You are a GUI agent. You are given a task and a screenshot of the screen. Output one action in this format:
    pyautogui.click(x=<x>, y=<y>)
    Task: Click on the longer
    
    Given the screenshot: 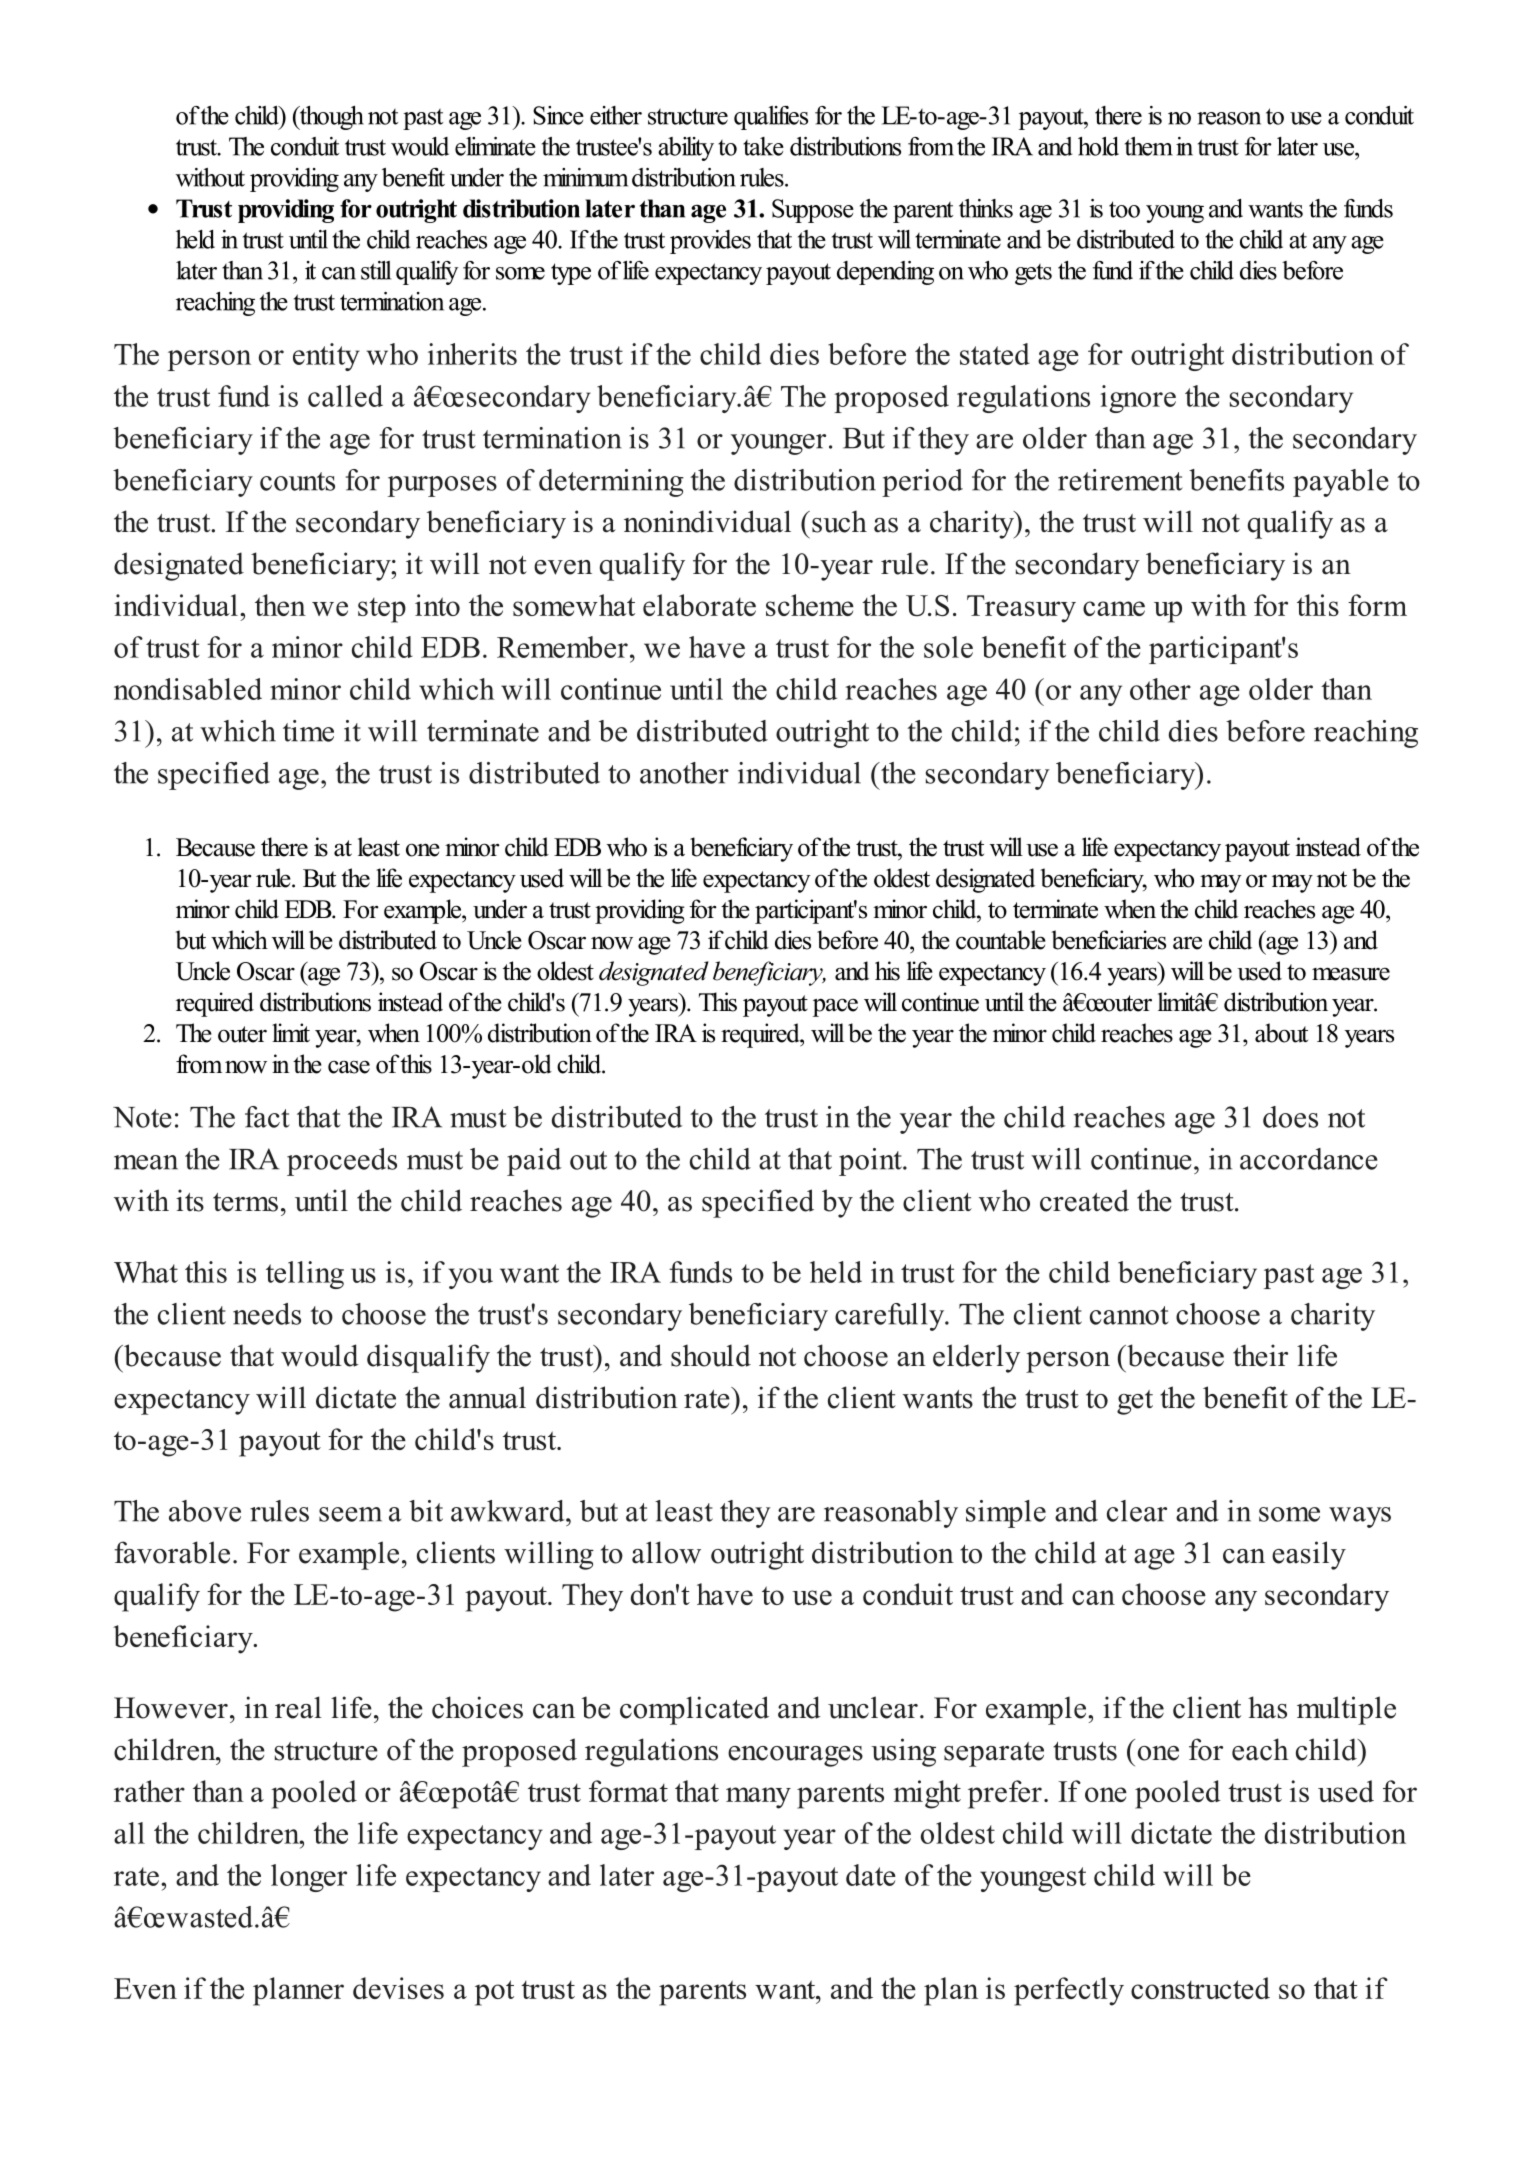 What is the action you would take?
    pyautogui.click(x=309, y=1878)
